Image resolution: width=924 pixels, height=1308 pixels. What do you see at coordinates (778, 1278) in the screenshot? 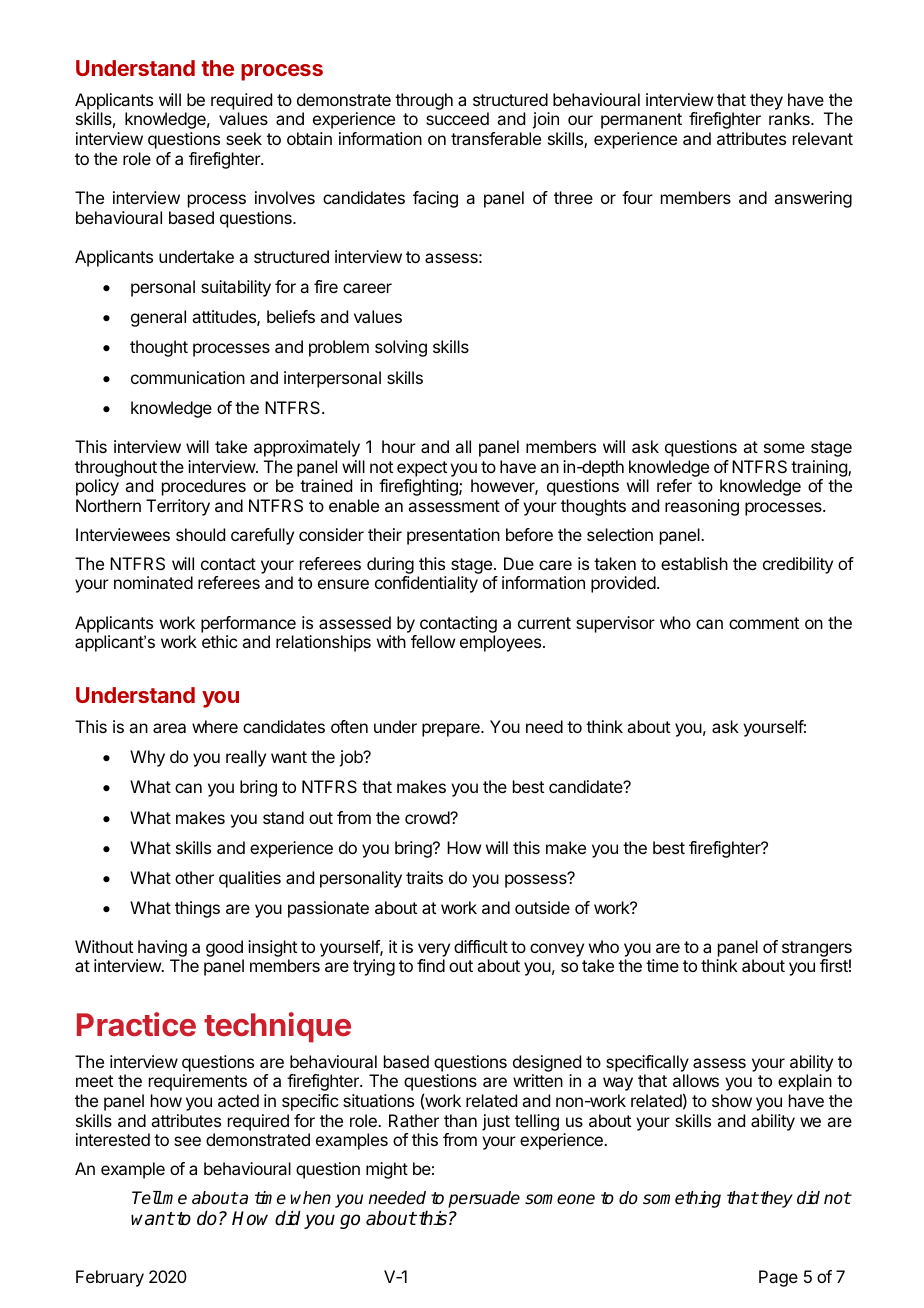
I see `Page` at bounding box center [778, 1278].
